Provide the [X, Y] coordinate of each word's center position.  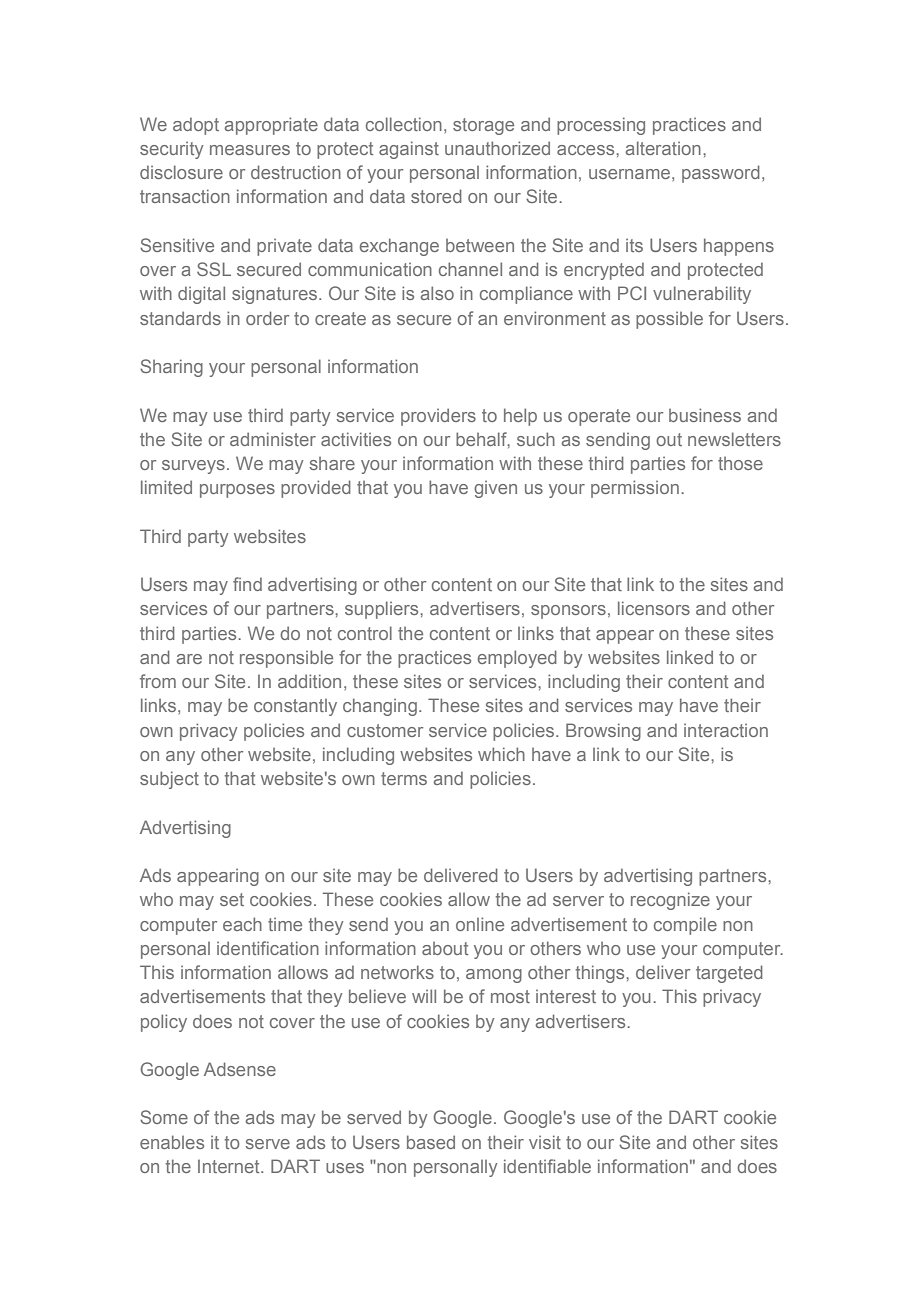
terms [404, 778]
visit [545, 1142]
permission [635, 489]
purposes [237, 491]
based [431, 1142]
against [409, 150]
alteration [663, 148]
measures [250, 150]
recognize [670, 901]
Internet [230, 1166]
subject [169, 780]
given [495, 489]
